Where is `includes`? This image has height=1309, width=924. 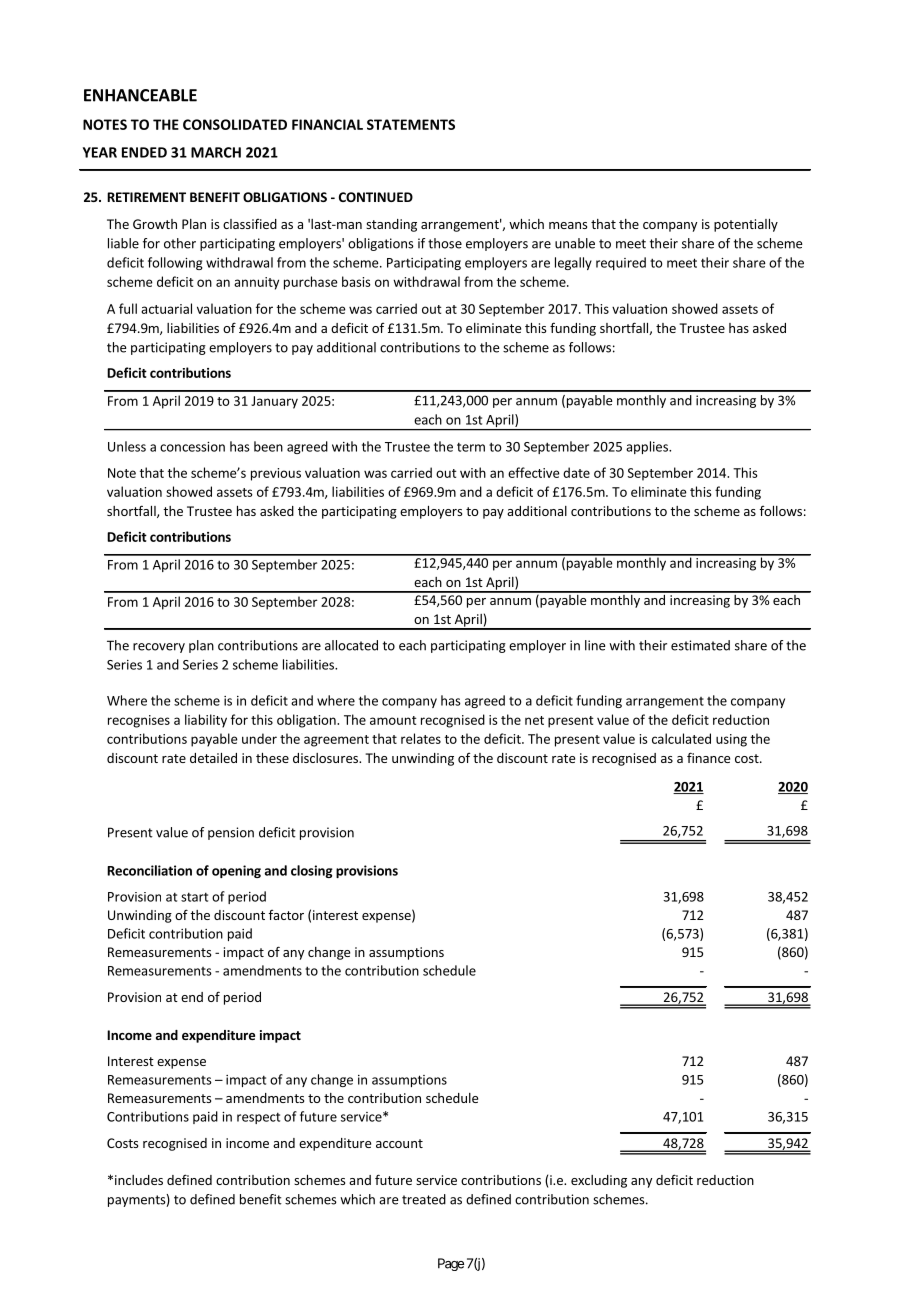 includes is located at coordinates (139, 1180).
